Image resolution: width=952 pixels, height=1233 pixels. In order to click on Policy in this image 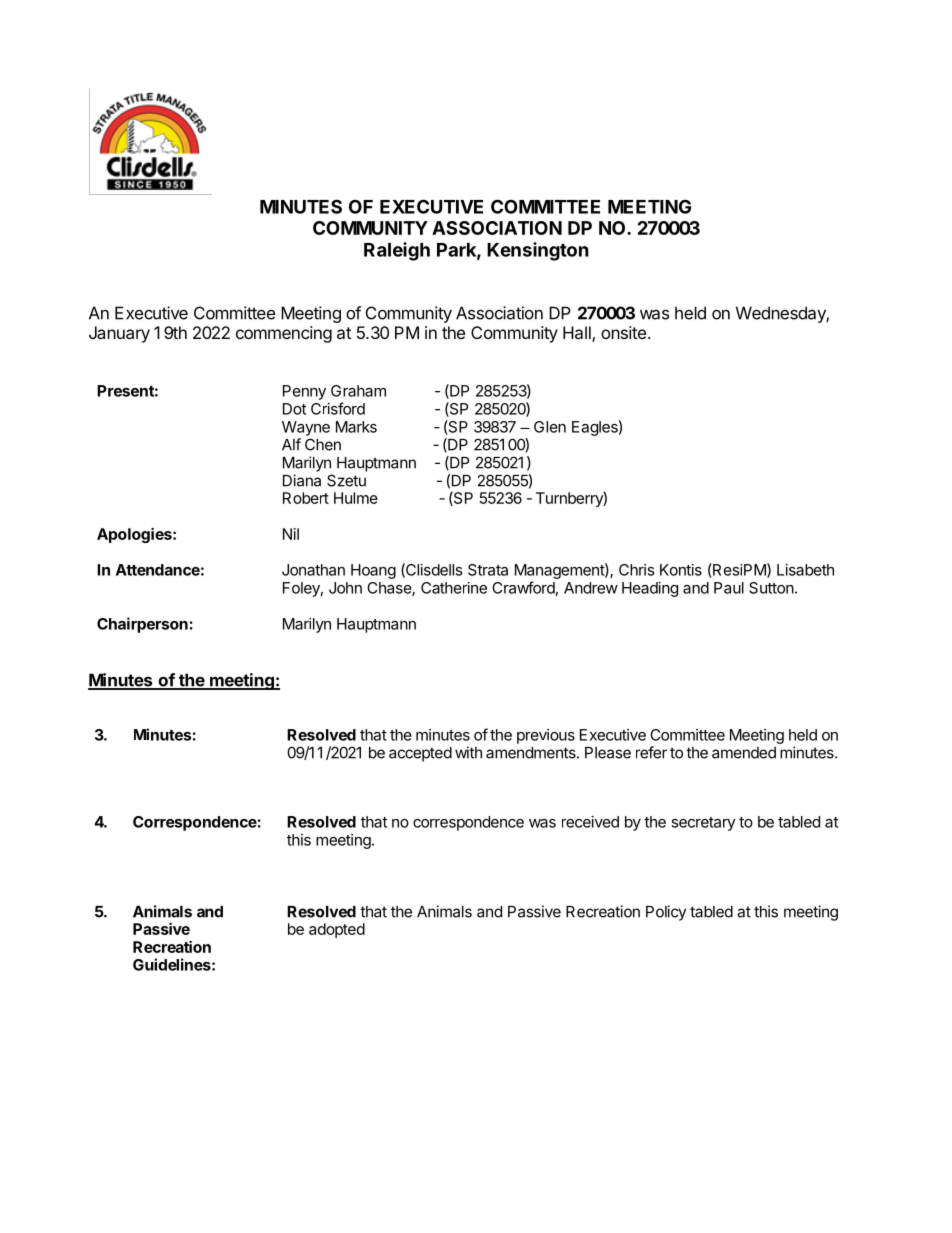, I will do `click(666, 913)`.
